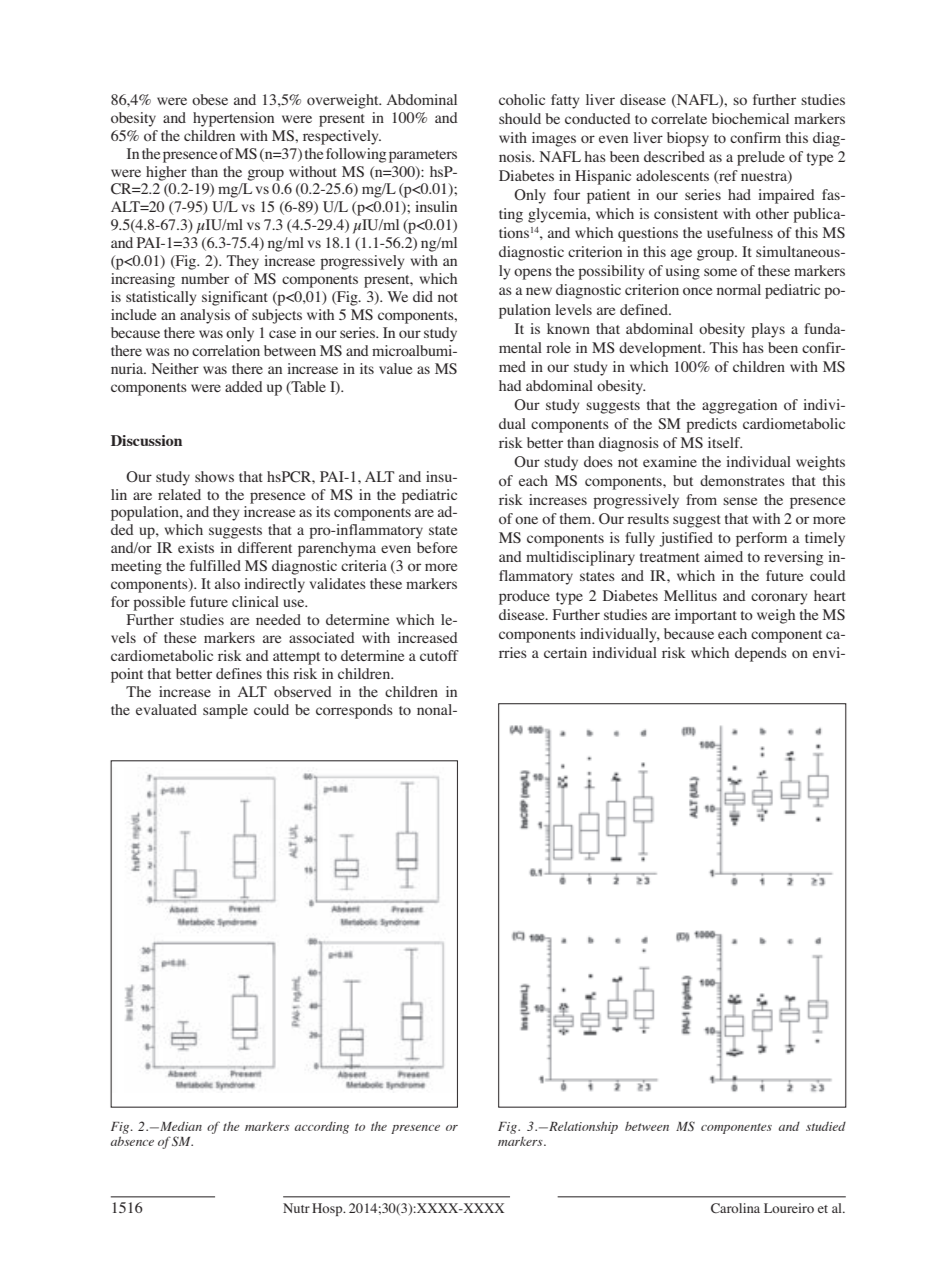 The height and width of the image is (1271, 952). Describe the element at coordinates (321, 1128) in the image. I see `according` at that location.
